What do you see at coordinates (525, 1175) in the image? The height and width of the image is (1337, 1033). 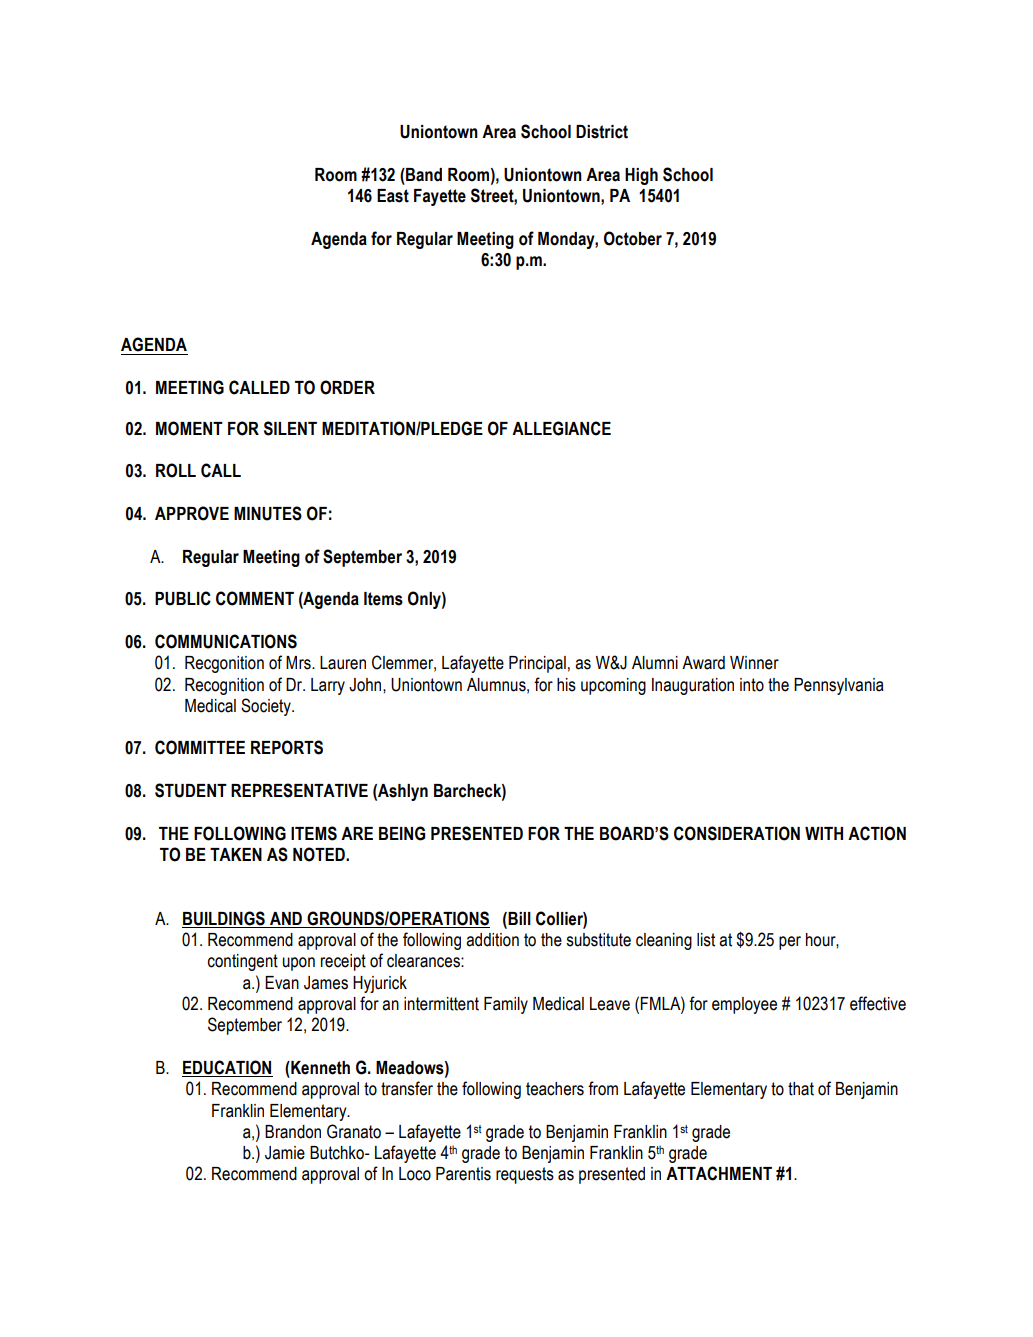 I see `requests` at bounding box center [525, 1175].
